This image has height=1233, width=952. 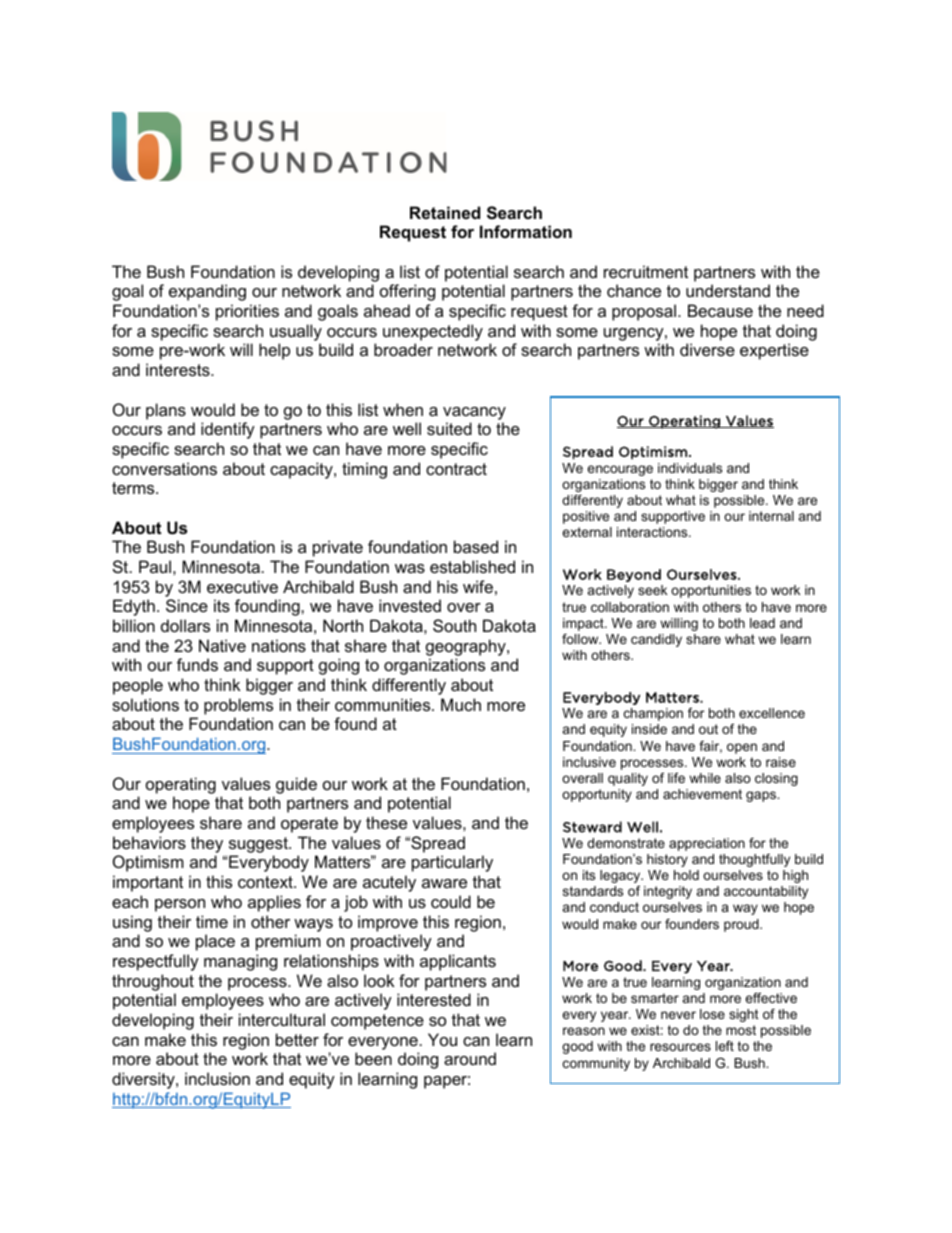 I want to click on left, so click(x=725, y=1046).
